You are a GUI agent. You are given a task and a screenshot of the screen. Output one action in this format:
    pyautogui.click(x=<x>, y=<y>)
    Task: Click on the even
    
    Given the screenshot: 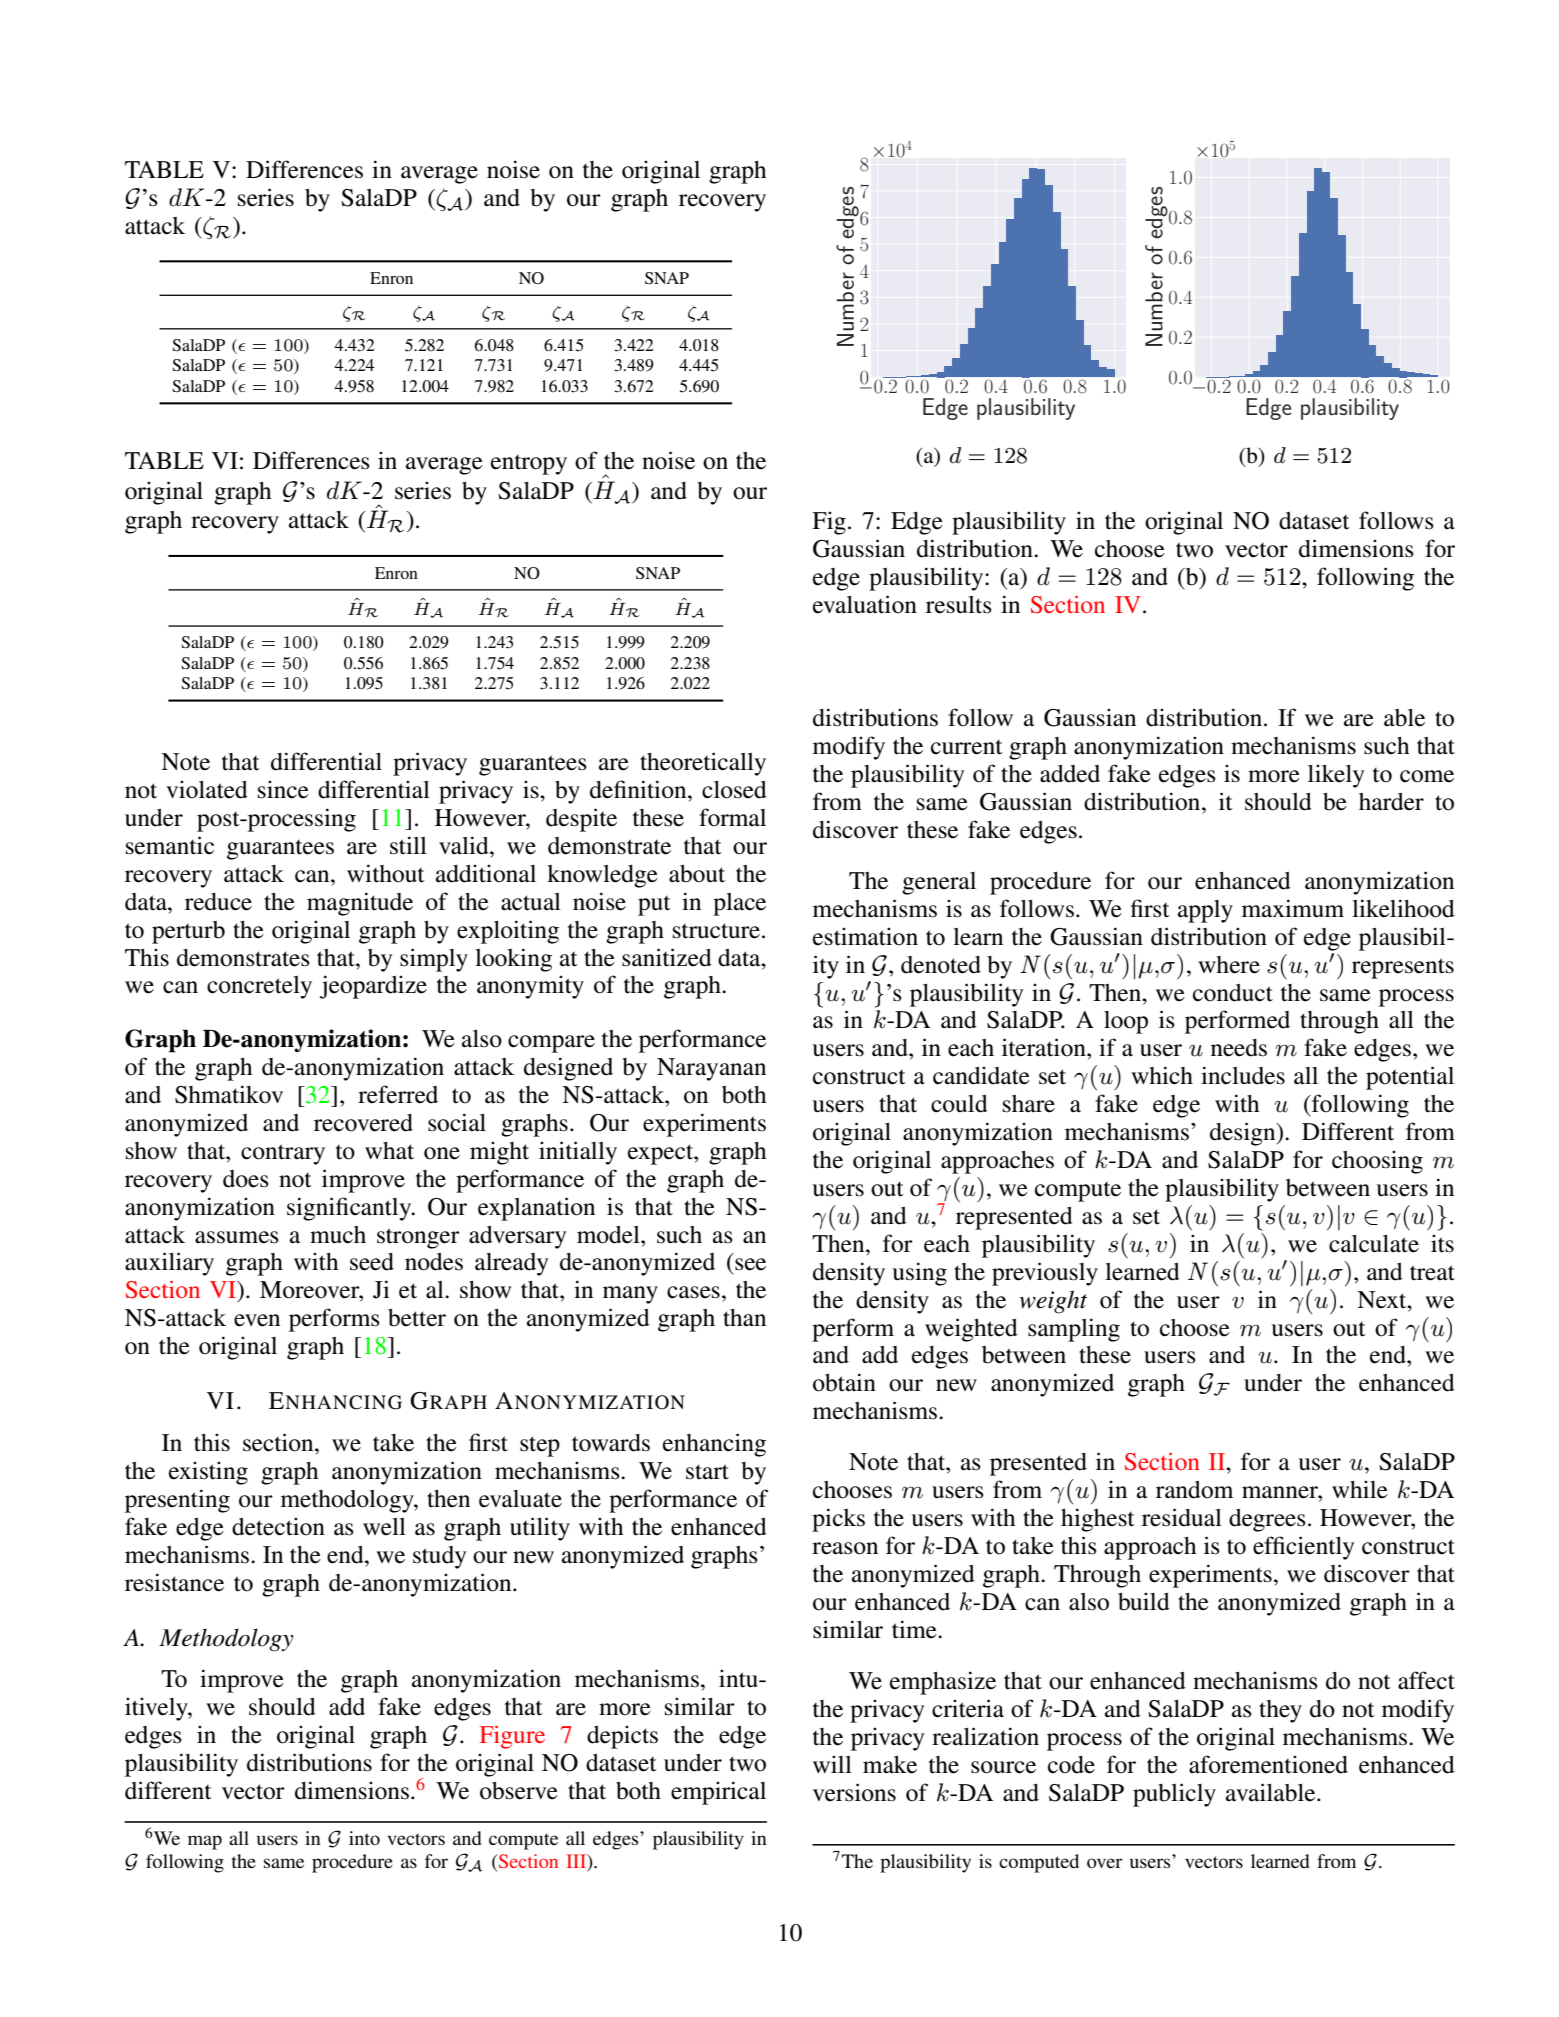 What is the action you would take?
    pyautogui.click(x=257, y=1320)
